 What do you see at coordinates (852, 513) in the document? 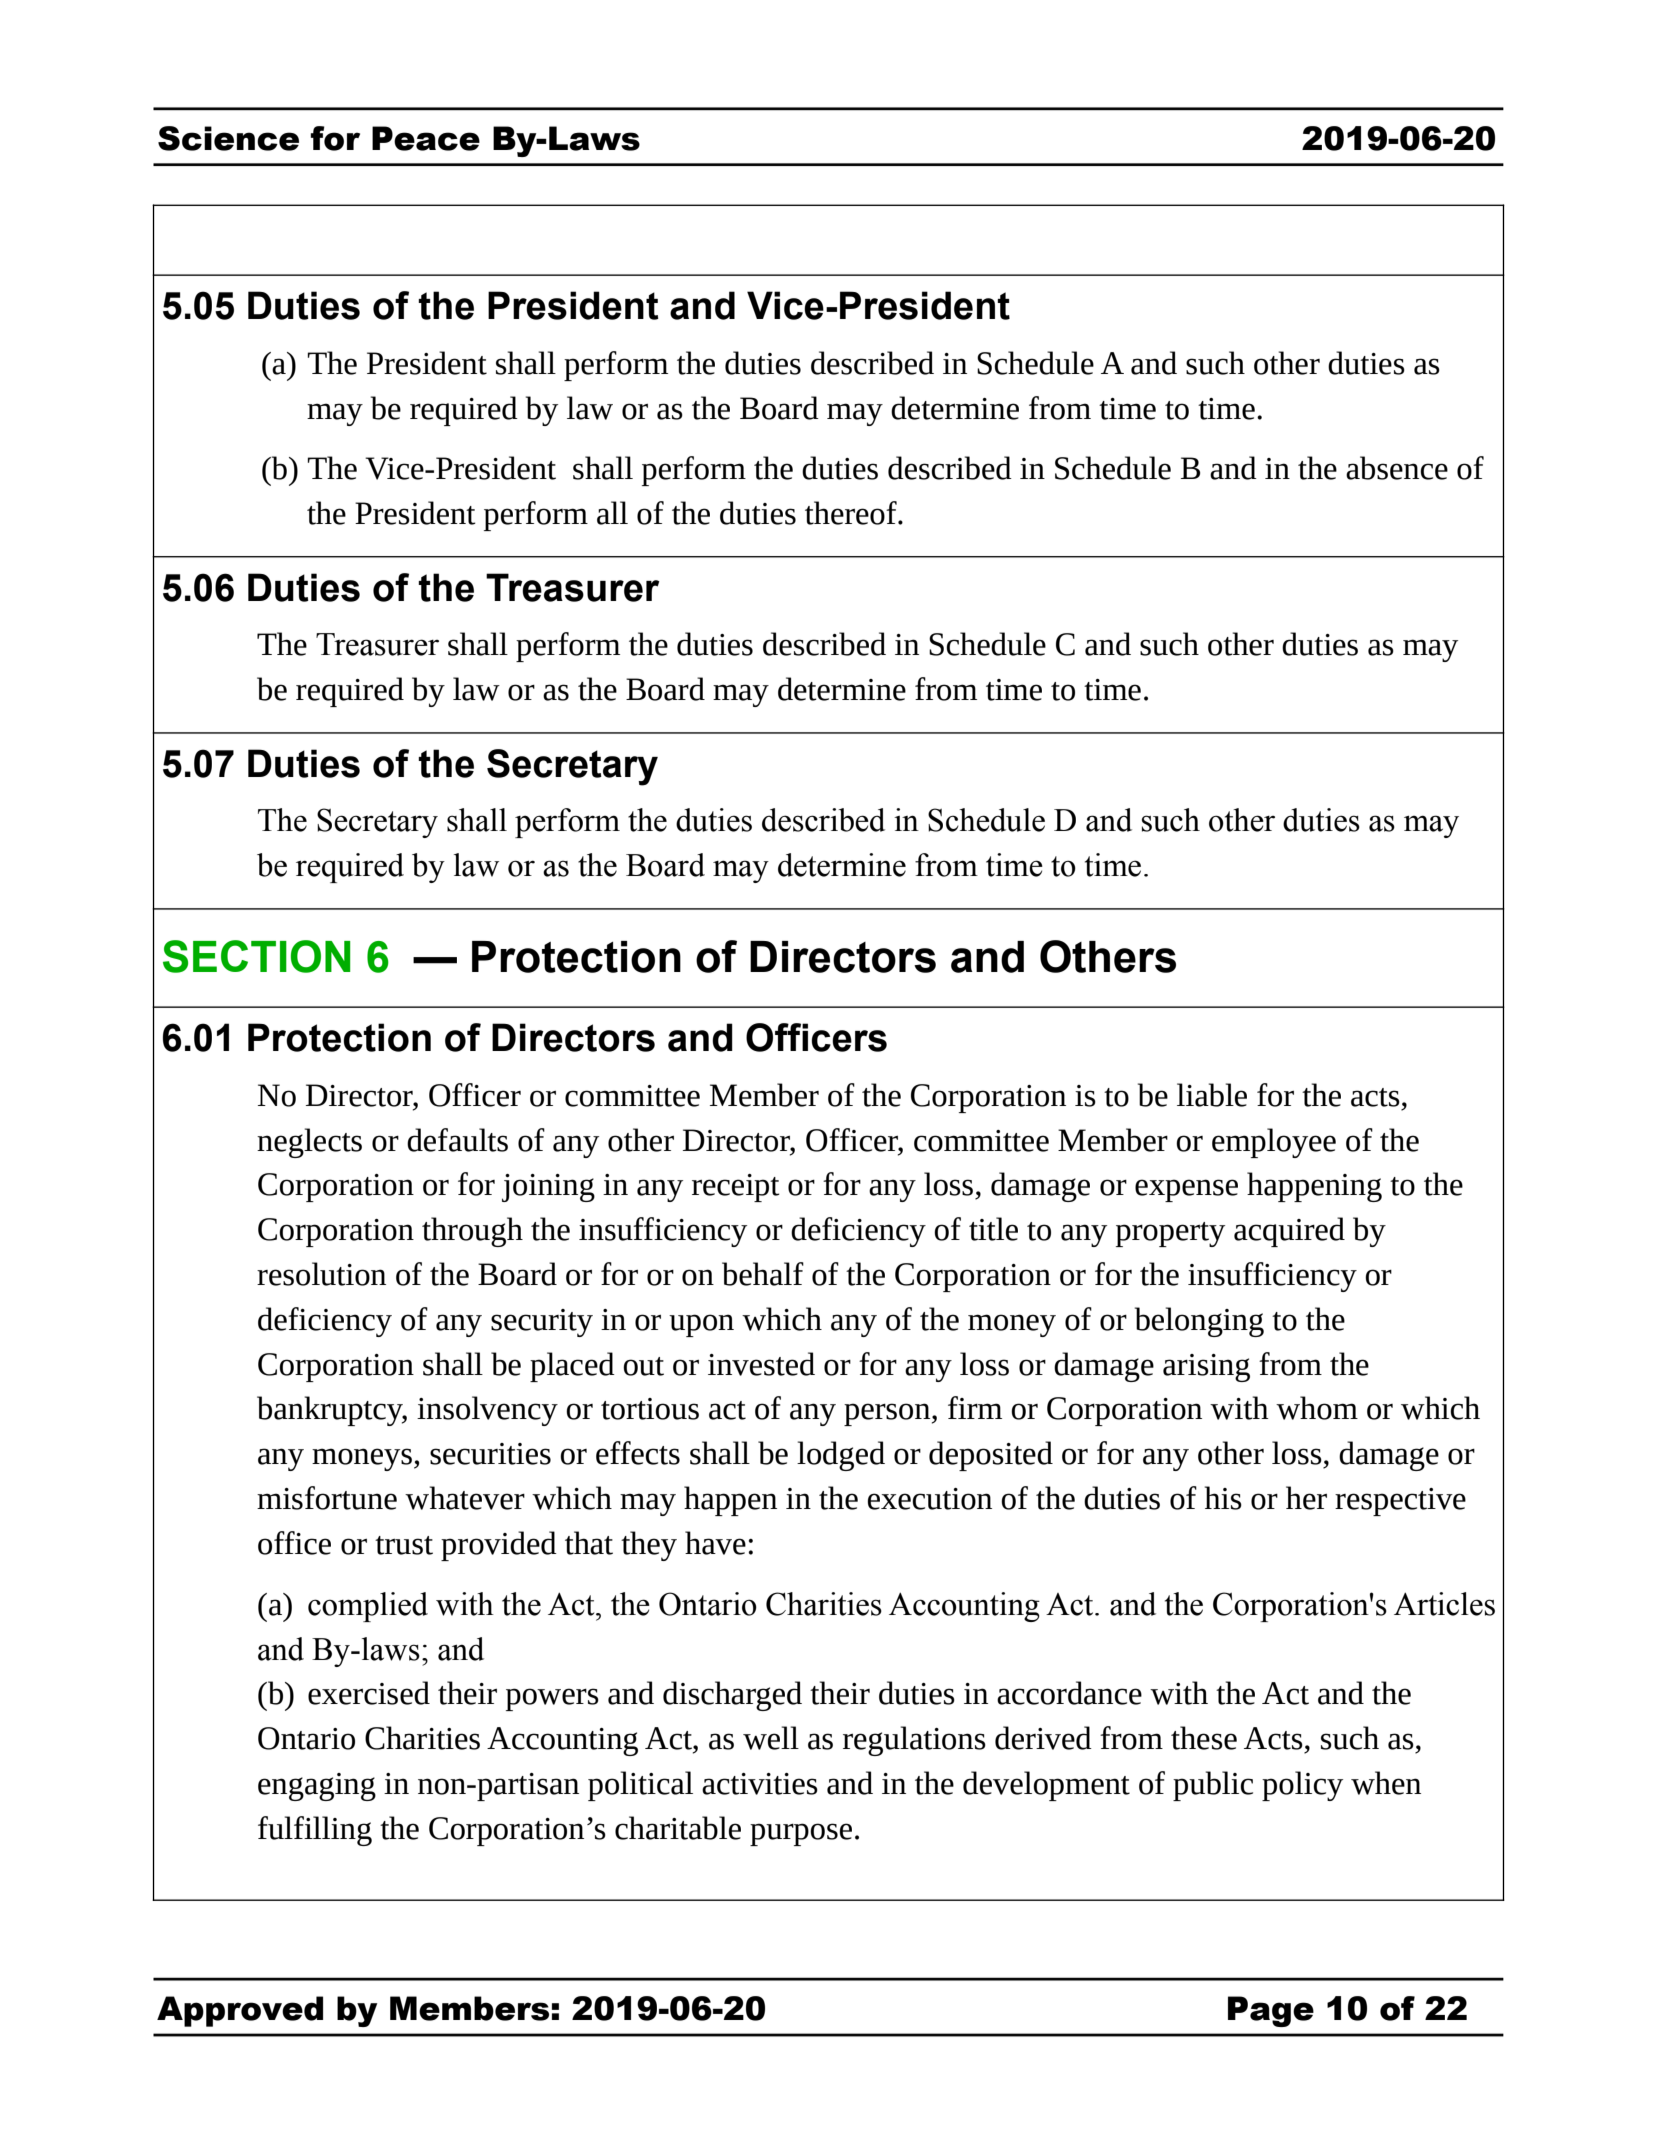
I see `thereof` at bounding box center [852, 513].
